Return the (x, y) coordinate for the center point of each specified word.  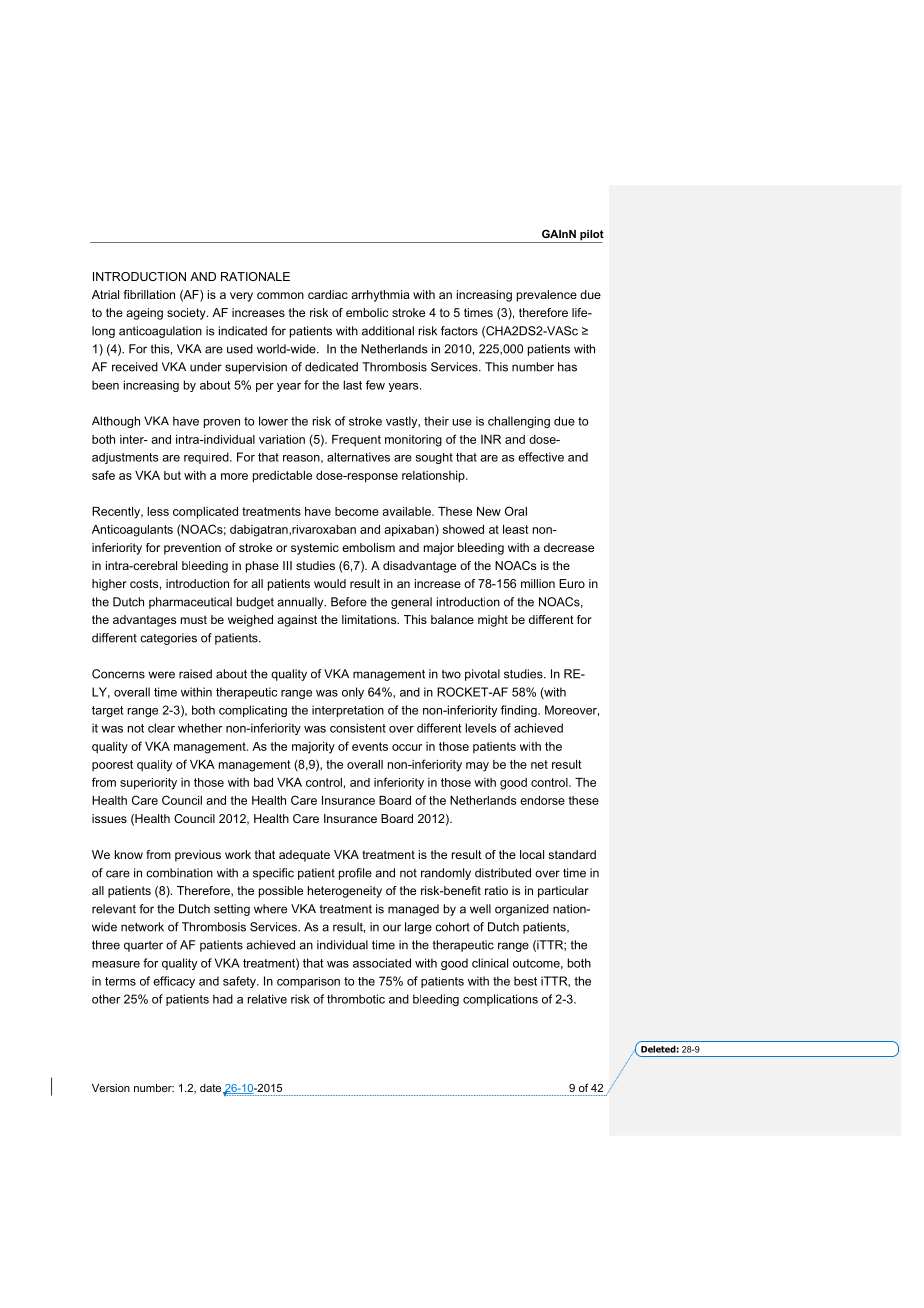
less (158, 511)
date (212, 1089)
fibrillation (149, 294)
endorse (542, 800)
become (357, 511)
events (370, 746)
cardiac (328, 294)
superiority (148, 784)
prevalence (547, 296)
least (516, 529)
